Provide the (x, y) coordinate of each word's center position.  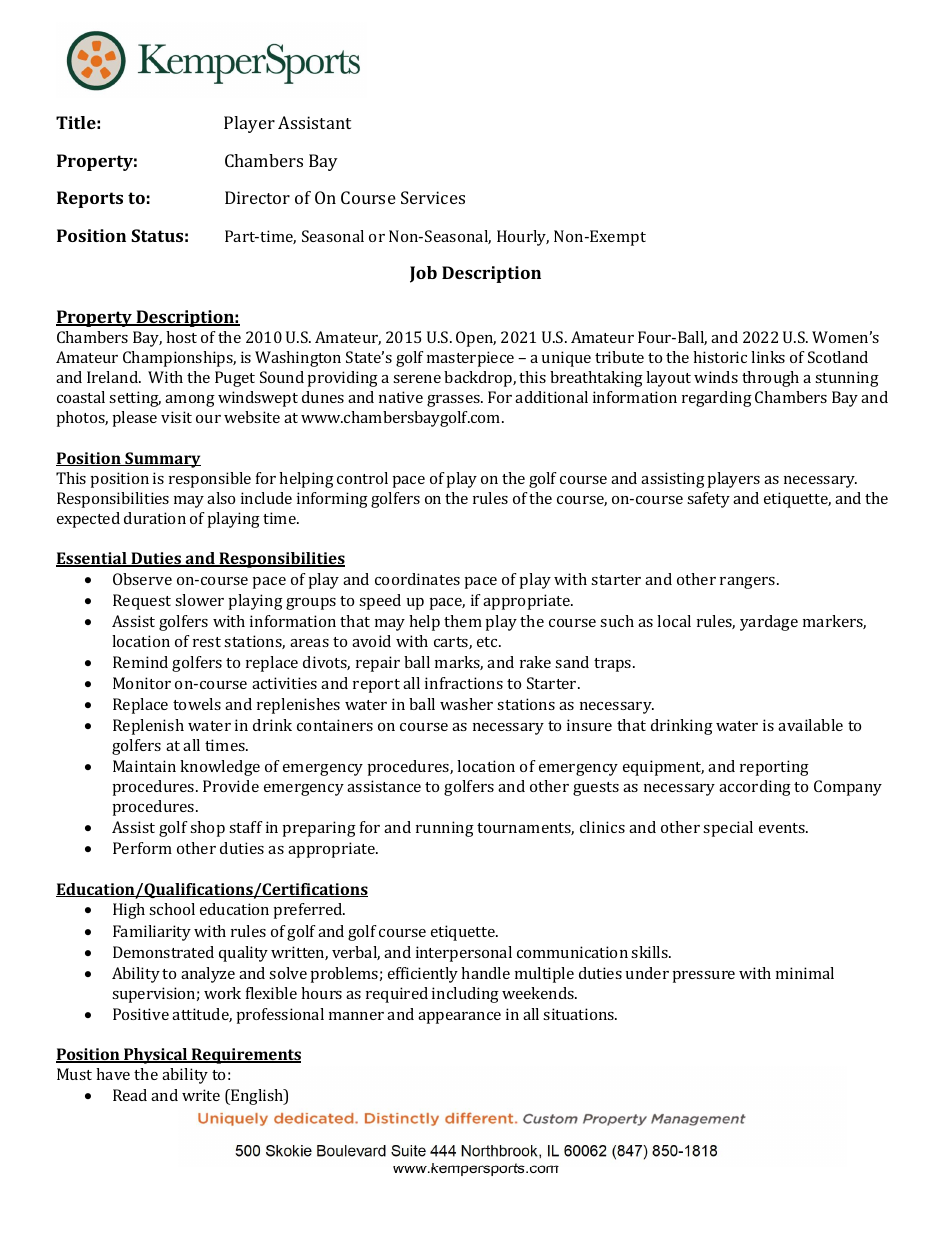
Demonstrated (163, 952)
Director (257, 197)
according (755, 788)
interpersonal (464, 954)
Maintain (144, 766)
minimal (805, 973)
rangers (749, 583)
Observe (142, 579)
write (201, 1095)
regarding (717, 399)
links (768, 357)
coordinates (417, 579)
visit (176, 417)
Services (433, 197)
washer (466, 704)
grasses (454, 401)
